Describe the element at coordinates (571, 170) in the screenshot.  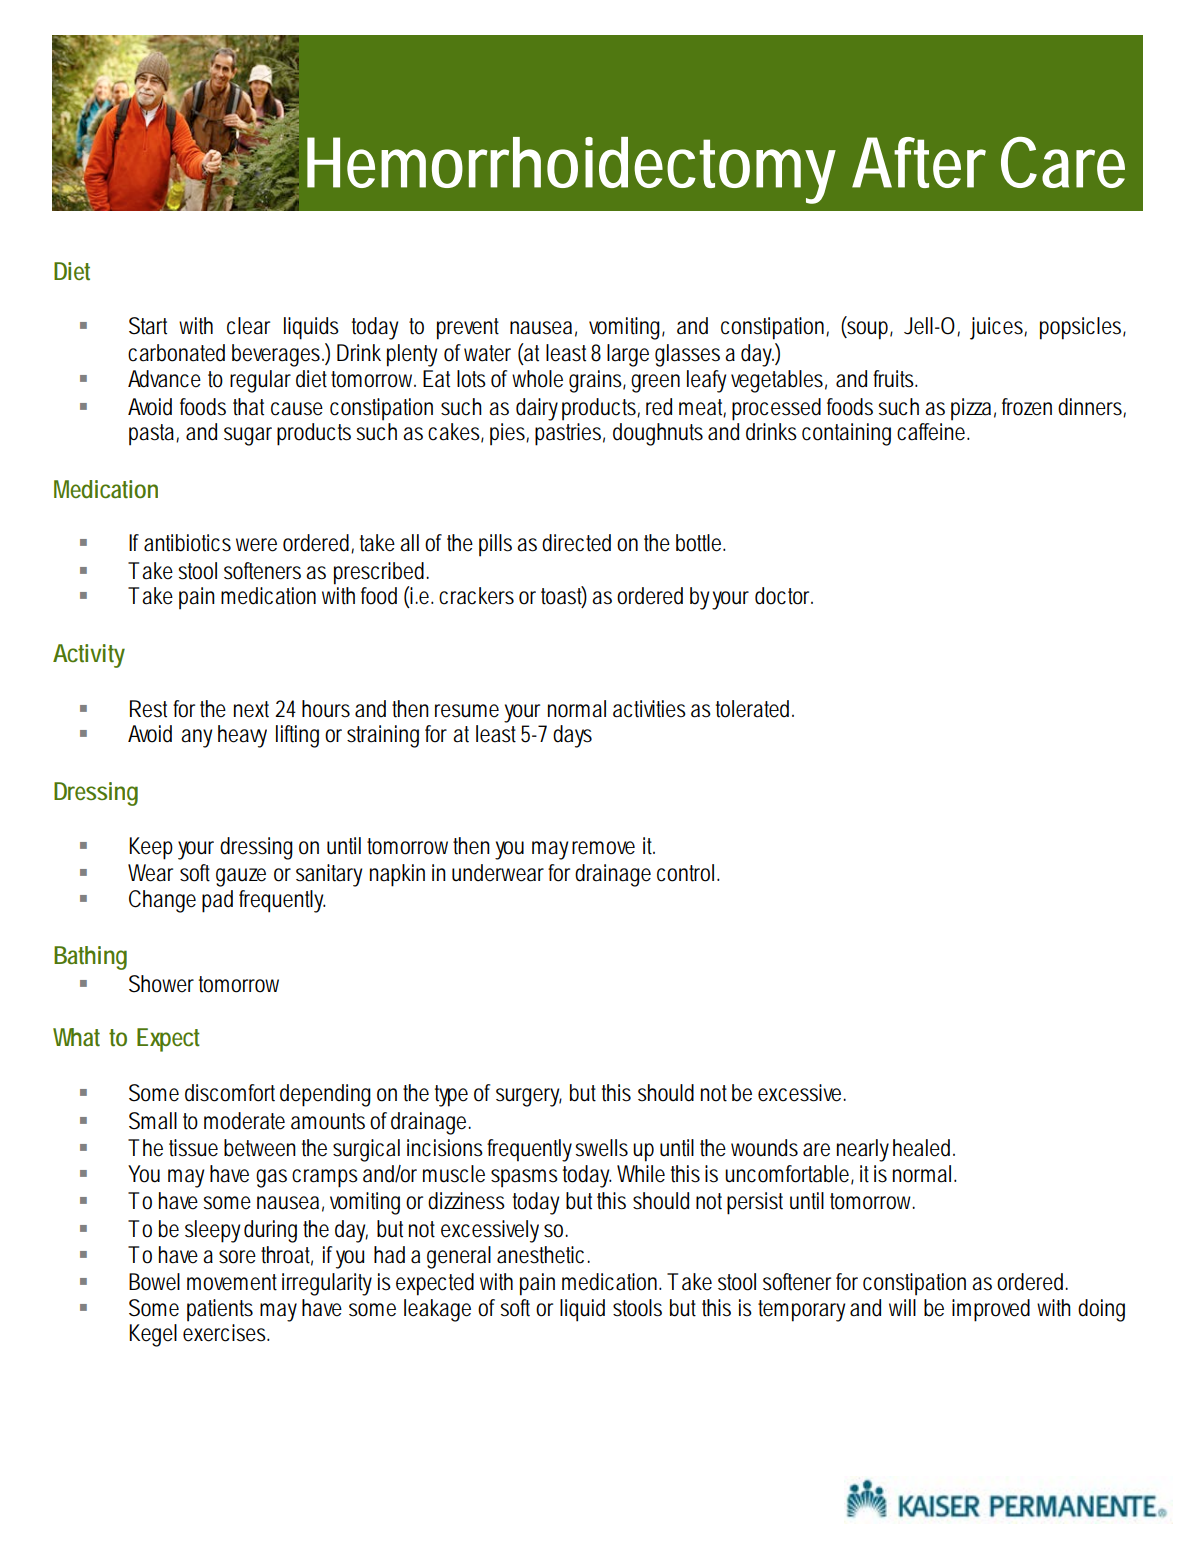
I see `Hemorrhoidectomy` at that location.
